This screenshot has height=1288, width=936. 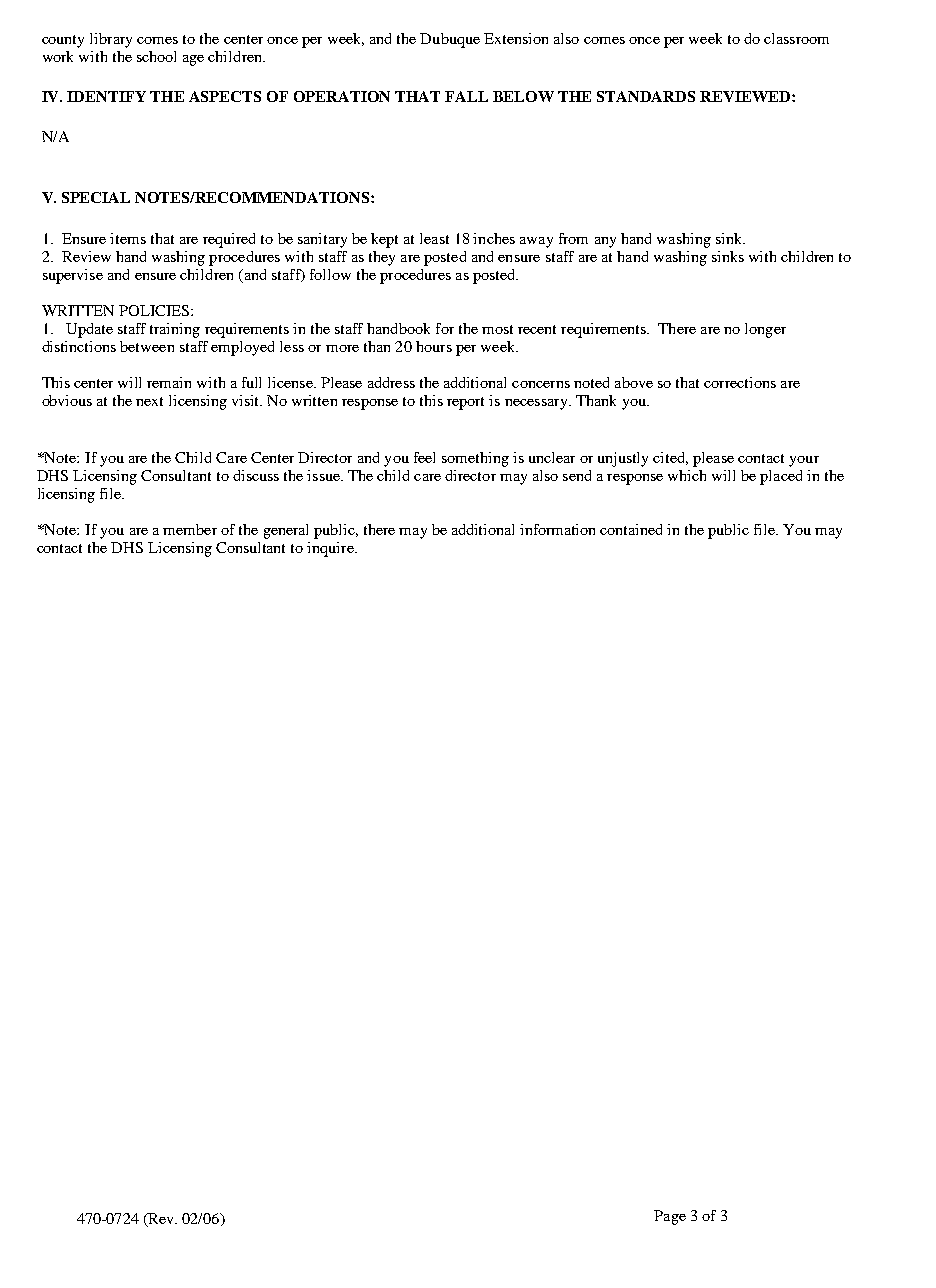 I want to click on feel, so click(x=424, y=457).
